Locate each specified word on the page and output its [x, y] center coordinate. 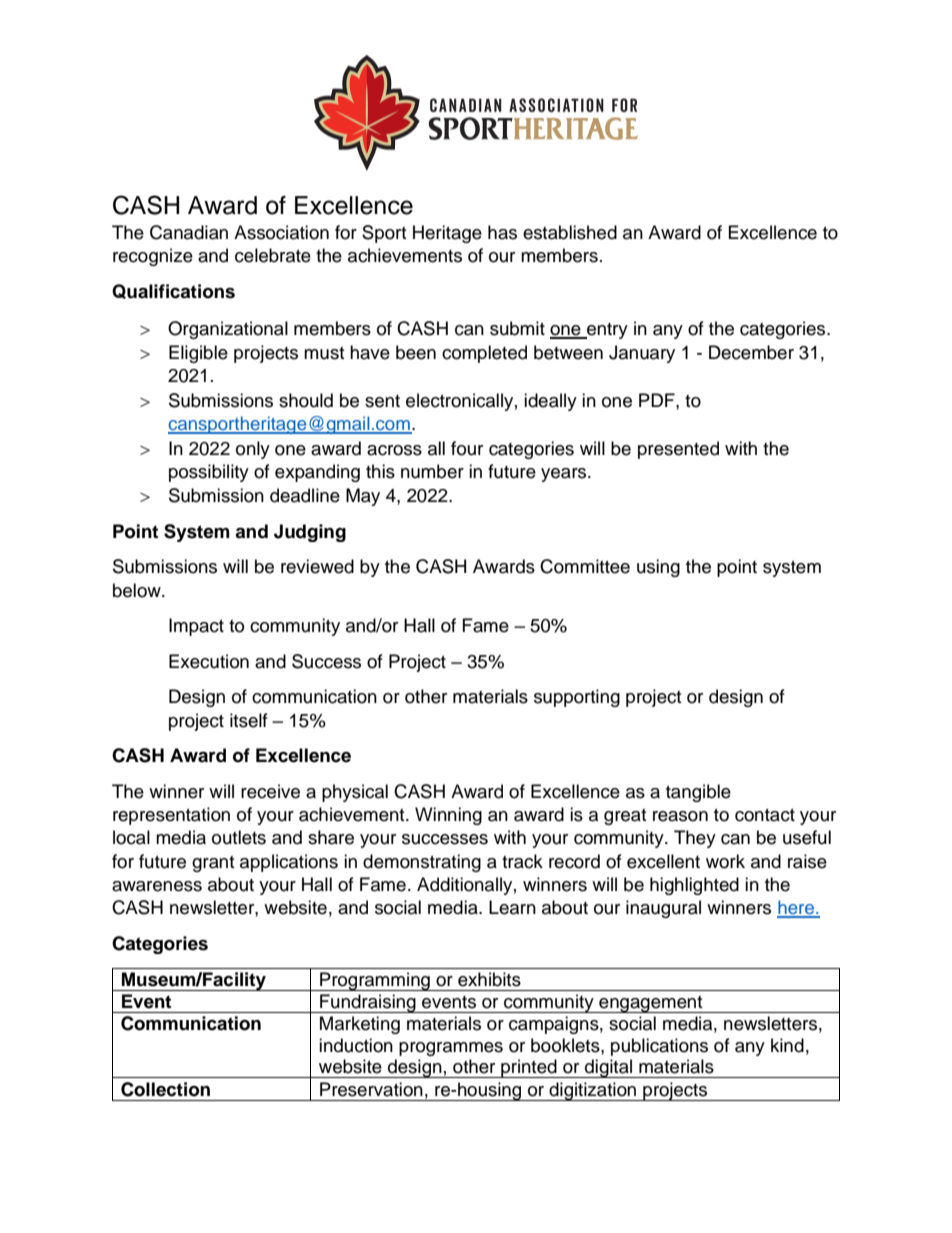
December [751, 352]
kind [787, 1045]
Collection [165, 1089]
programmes [451, 1049]
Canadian [189, 232]
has [502, 232]
